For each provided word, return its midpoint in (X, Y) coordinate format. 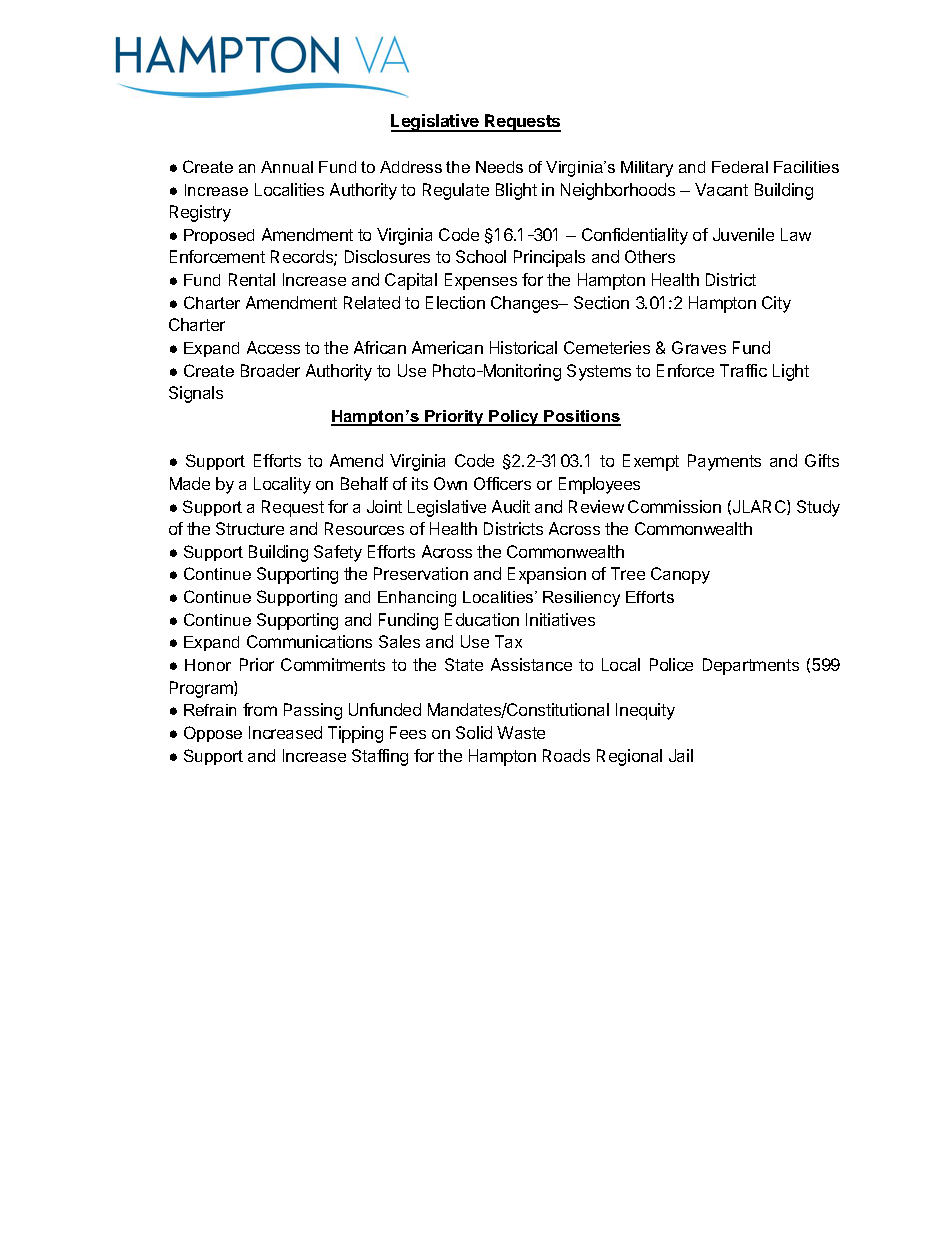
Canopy (680, 575)
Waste (521, 732)
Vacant (721, 189)
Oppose (213, 734)
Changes (526, 304)
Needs (499, 167)
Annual (287, 167)
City (776, 304)
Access (273, 347)
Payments (724, 462)
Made (190, 483)
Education (482, 619)
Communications (309, 641)
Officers (502, 483)
